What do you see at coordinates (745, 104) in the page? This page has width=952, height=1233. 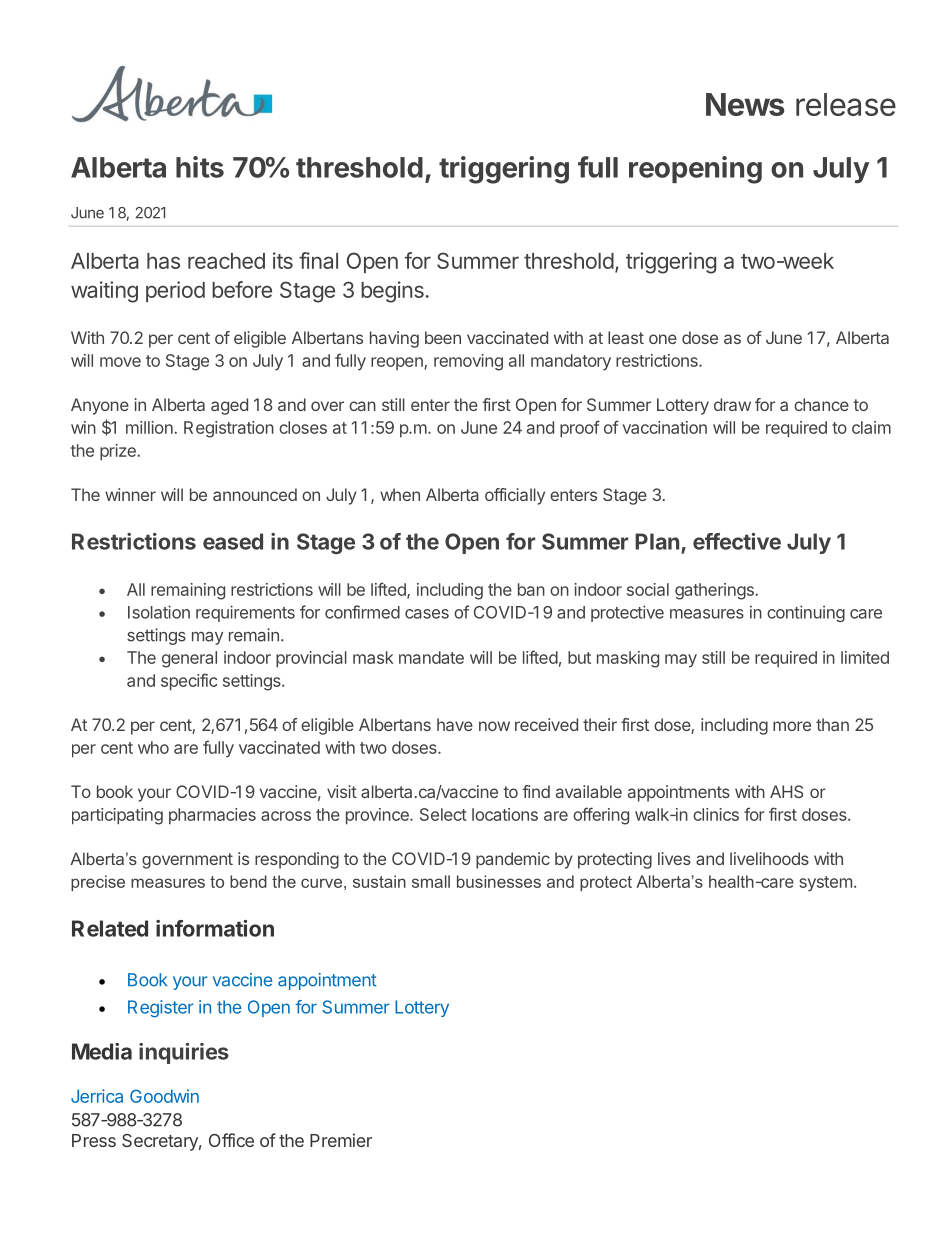 I see `News` at bounding box center [745, 104].
